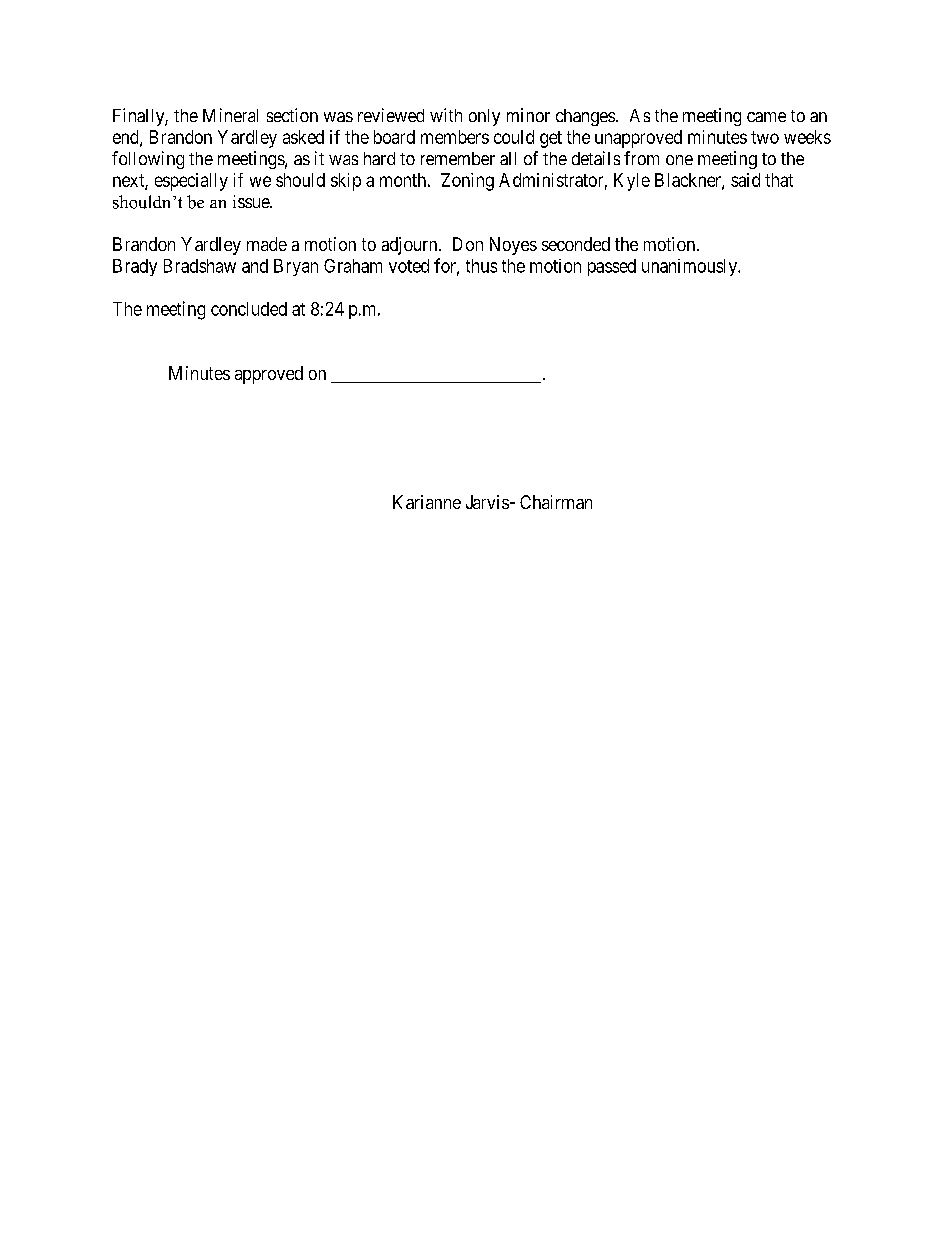 This image has height=1233, width=952. Describe the element at coordinates (135, 267) in the image. I see `Brady` at that location.
